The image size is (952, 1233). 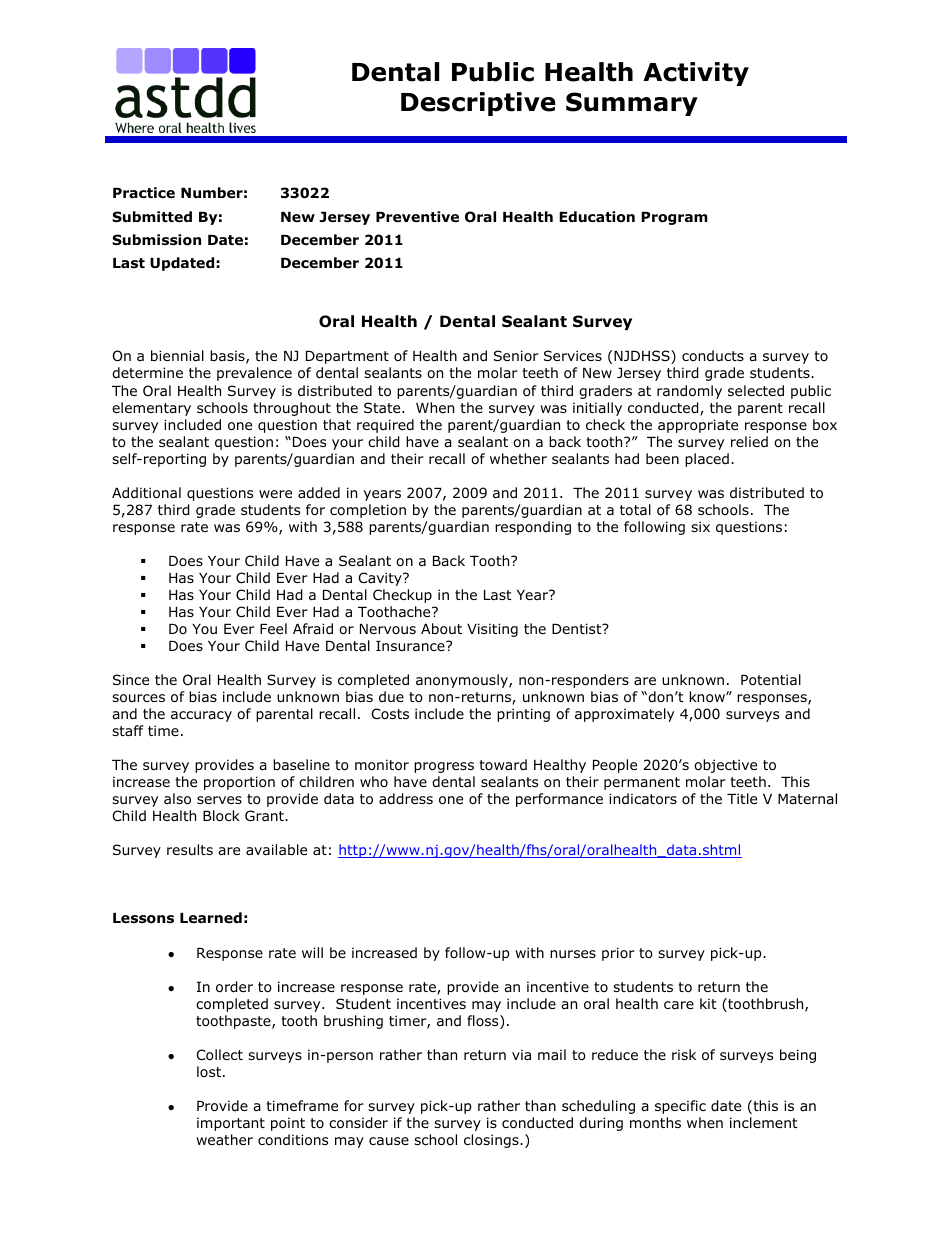 I want to click on Potential, so click(x=771, y=680).
